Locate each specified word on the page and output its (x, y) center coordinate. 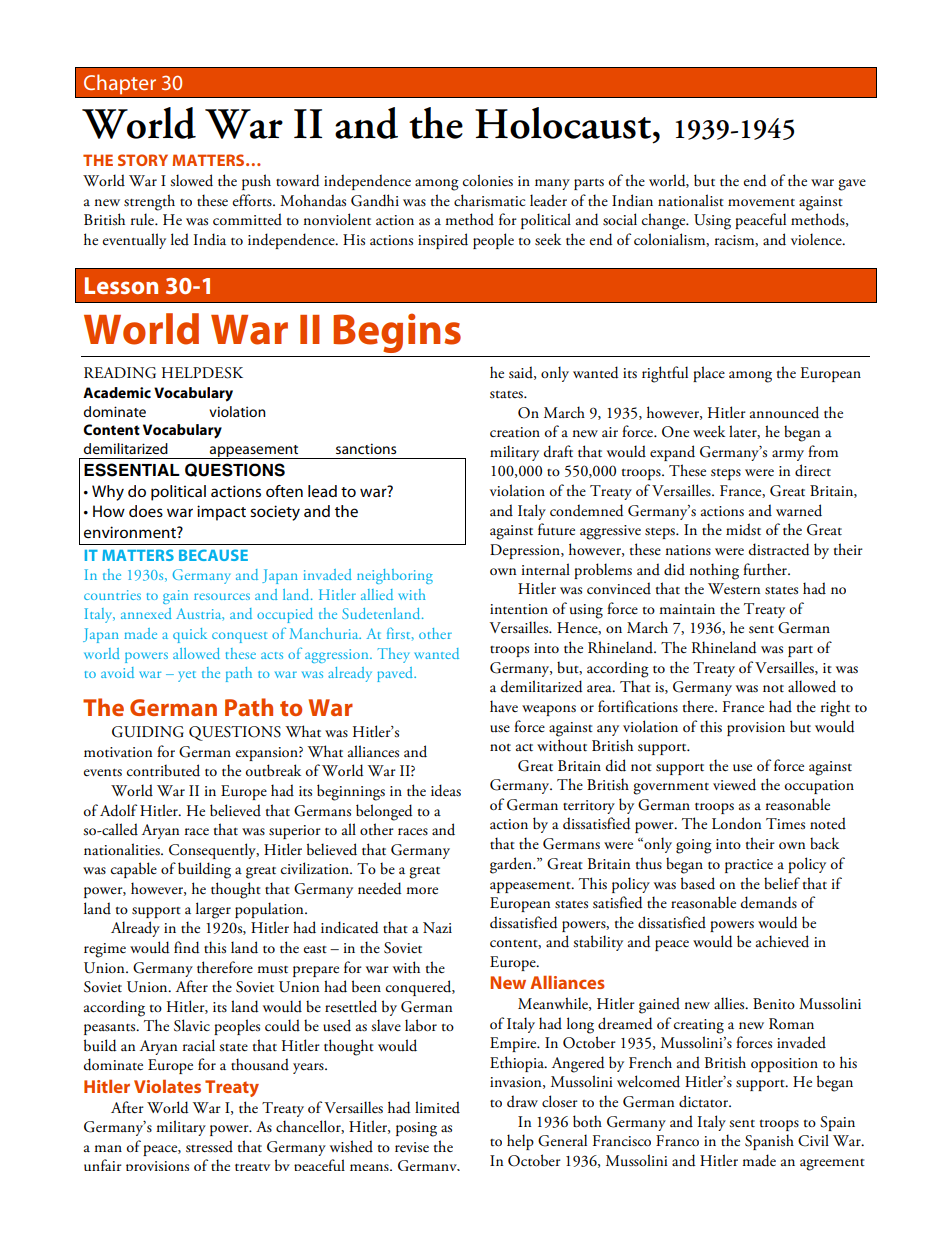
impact (221, 513)
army (788, 455)
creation (515, 432)
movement (761, 203)
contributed (163, 770)
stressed (209, 1146)
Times (785, 824)
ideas (446, 790)
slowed (191, 180)
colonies (488, 180)
